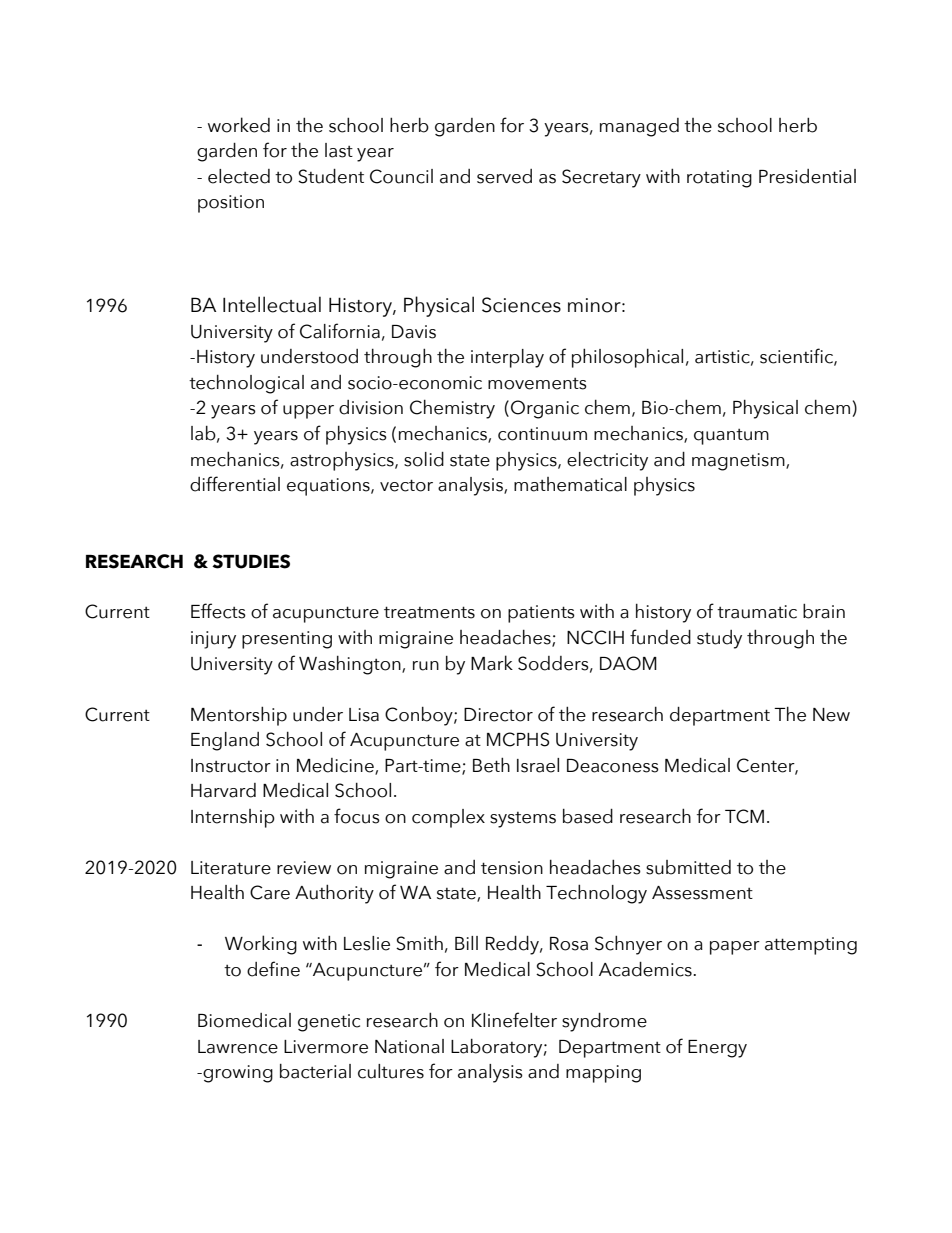 This screenshot has height=1233, width=952. Describe the element at coordinates (326, 1047) in the screenshot. I see `Livermore` at that location.
